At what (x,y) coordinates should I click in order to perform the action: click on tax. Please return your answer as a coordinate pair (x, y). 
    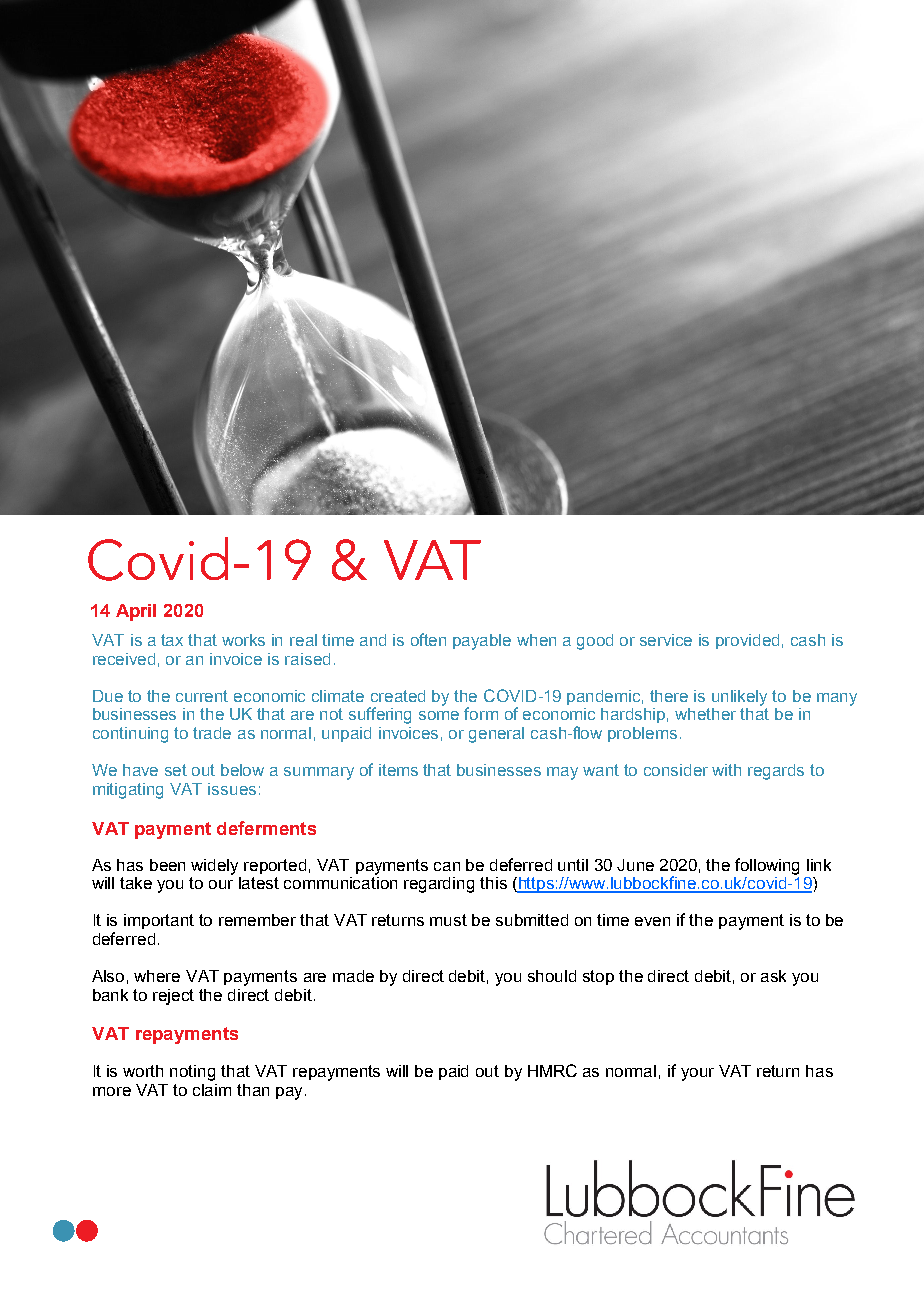
    Looking at the image, I should click on (172, 640).
